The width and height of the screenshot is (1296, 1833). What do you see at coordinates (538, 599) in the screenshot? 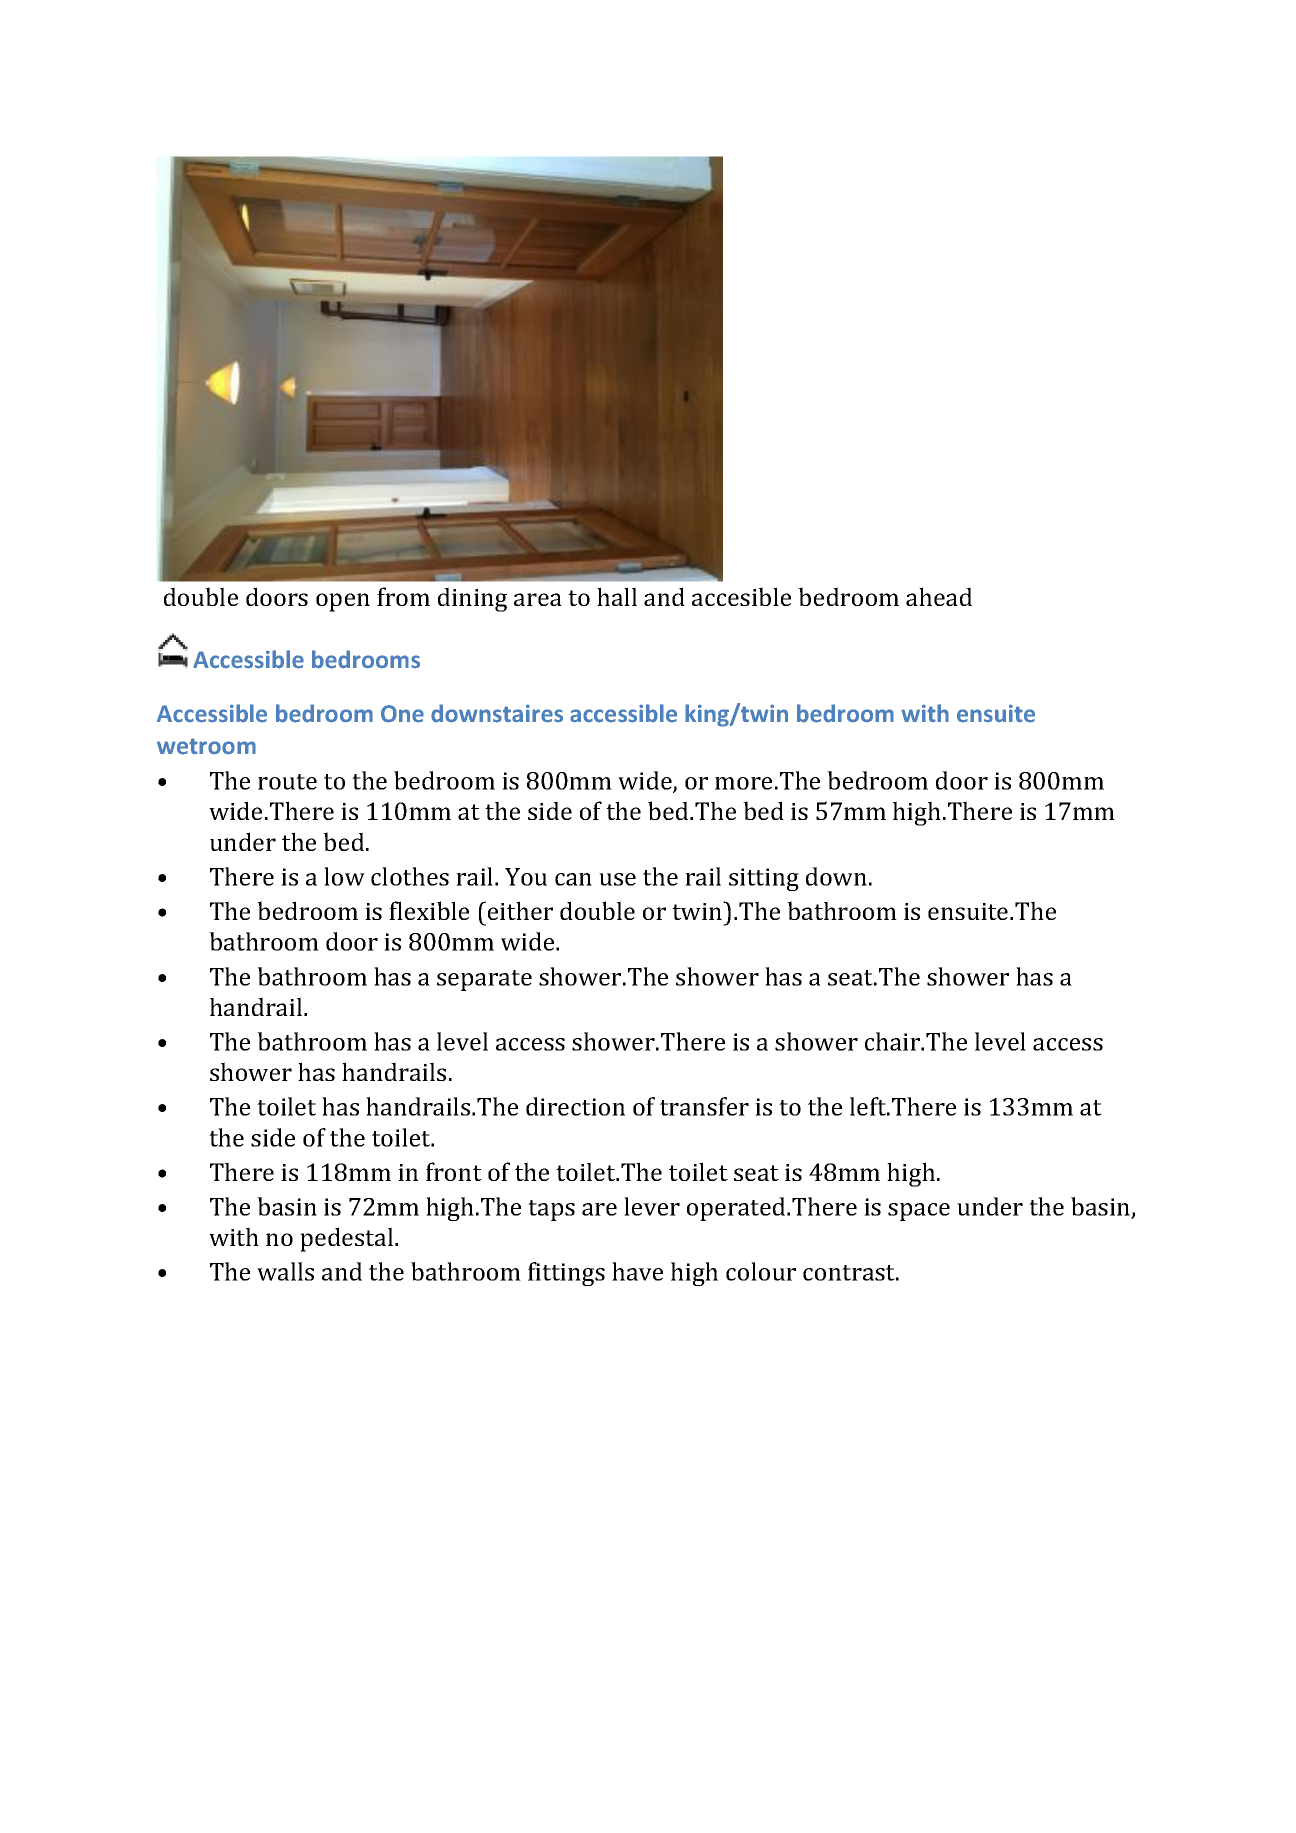
I see `area` at bounding box center [538, 599].
